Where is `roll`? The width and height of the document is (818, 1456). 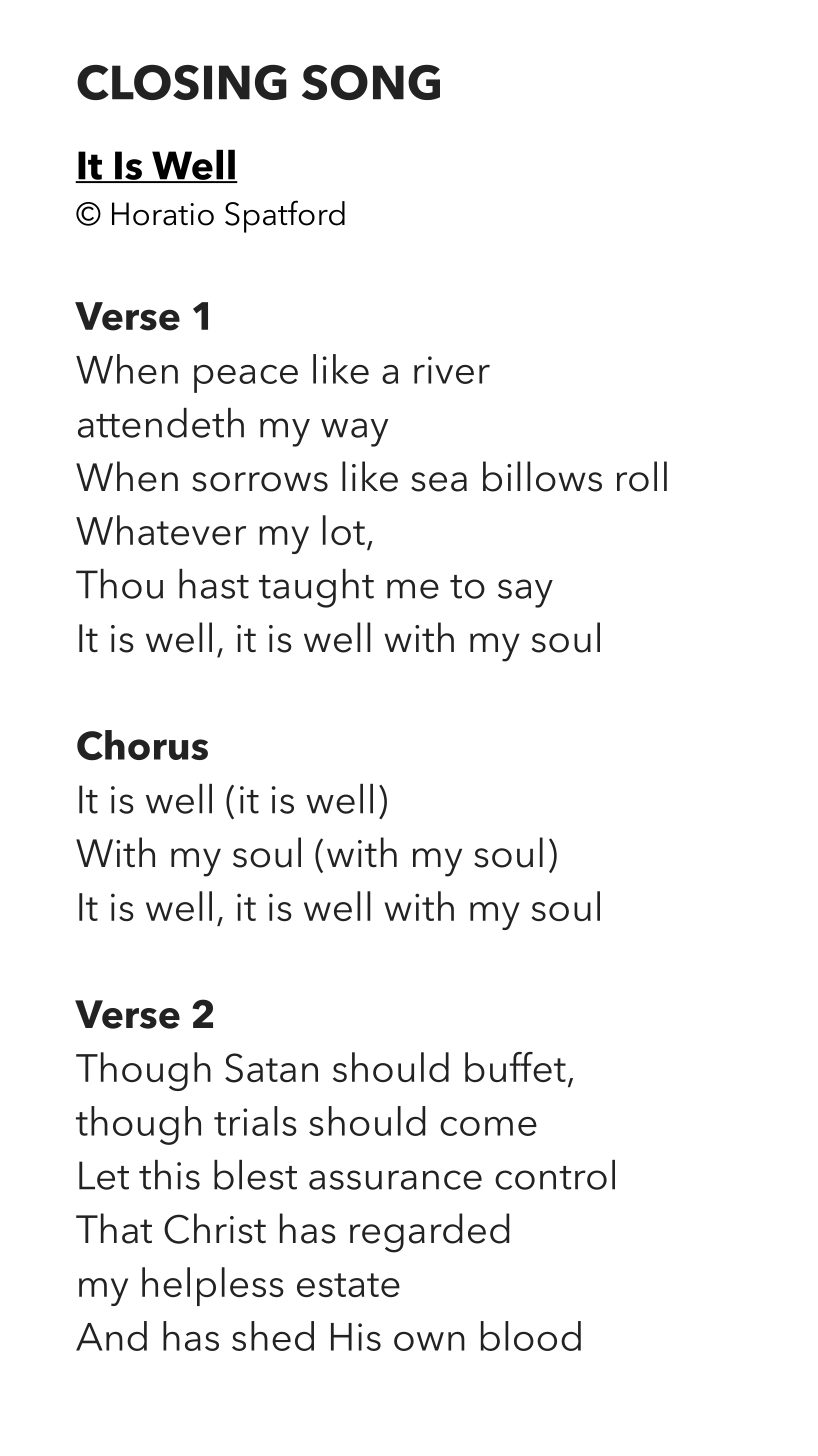
roll is located at coordinates (642, 476).
